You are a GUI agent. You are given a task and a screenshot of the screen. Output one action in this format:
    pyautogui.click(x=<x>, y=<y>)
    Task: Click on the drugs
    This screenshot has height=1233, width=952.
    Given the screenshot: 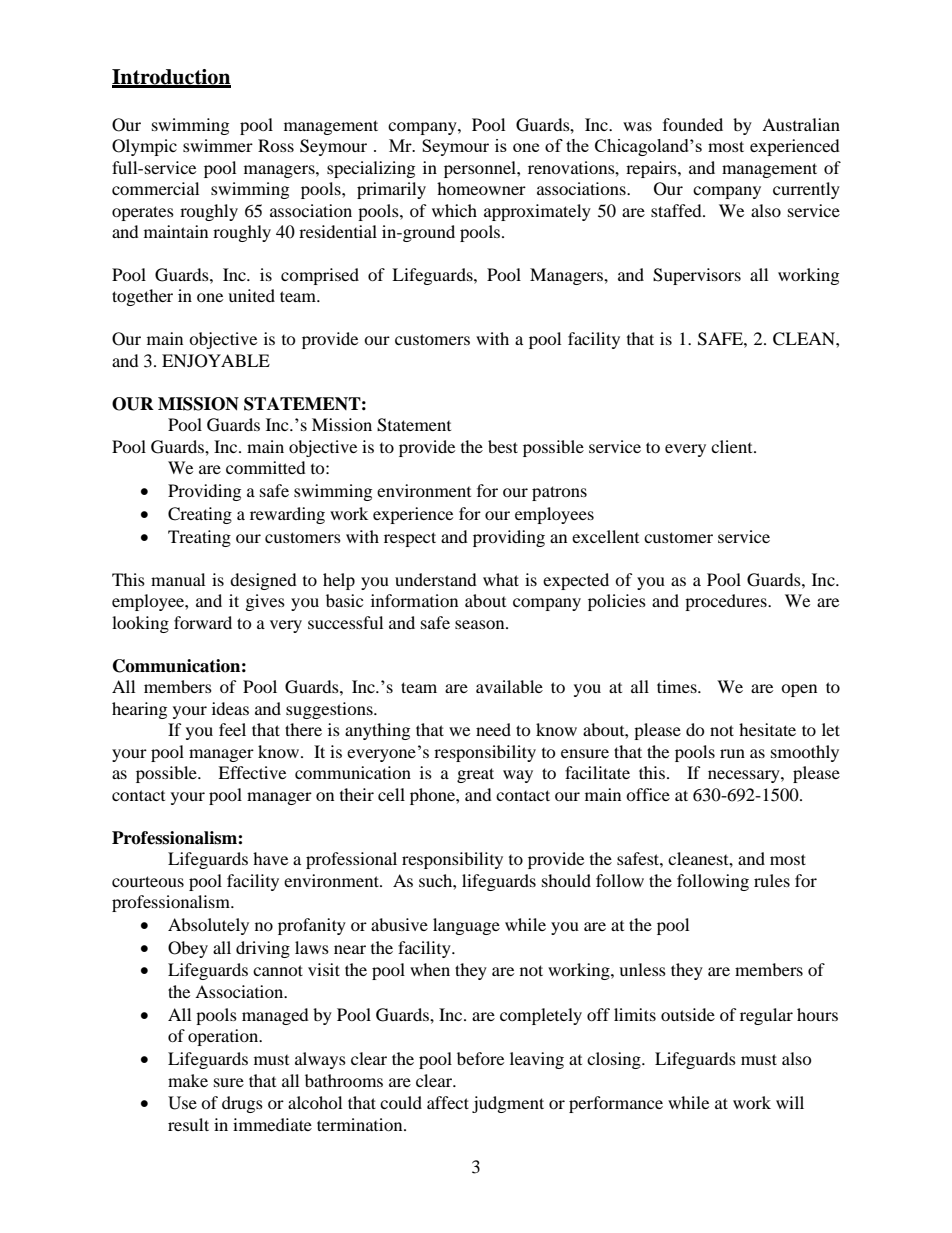 What is the action you would take?
    pyautogui.click(x=242, y=1104)
